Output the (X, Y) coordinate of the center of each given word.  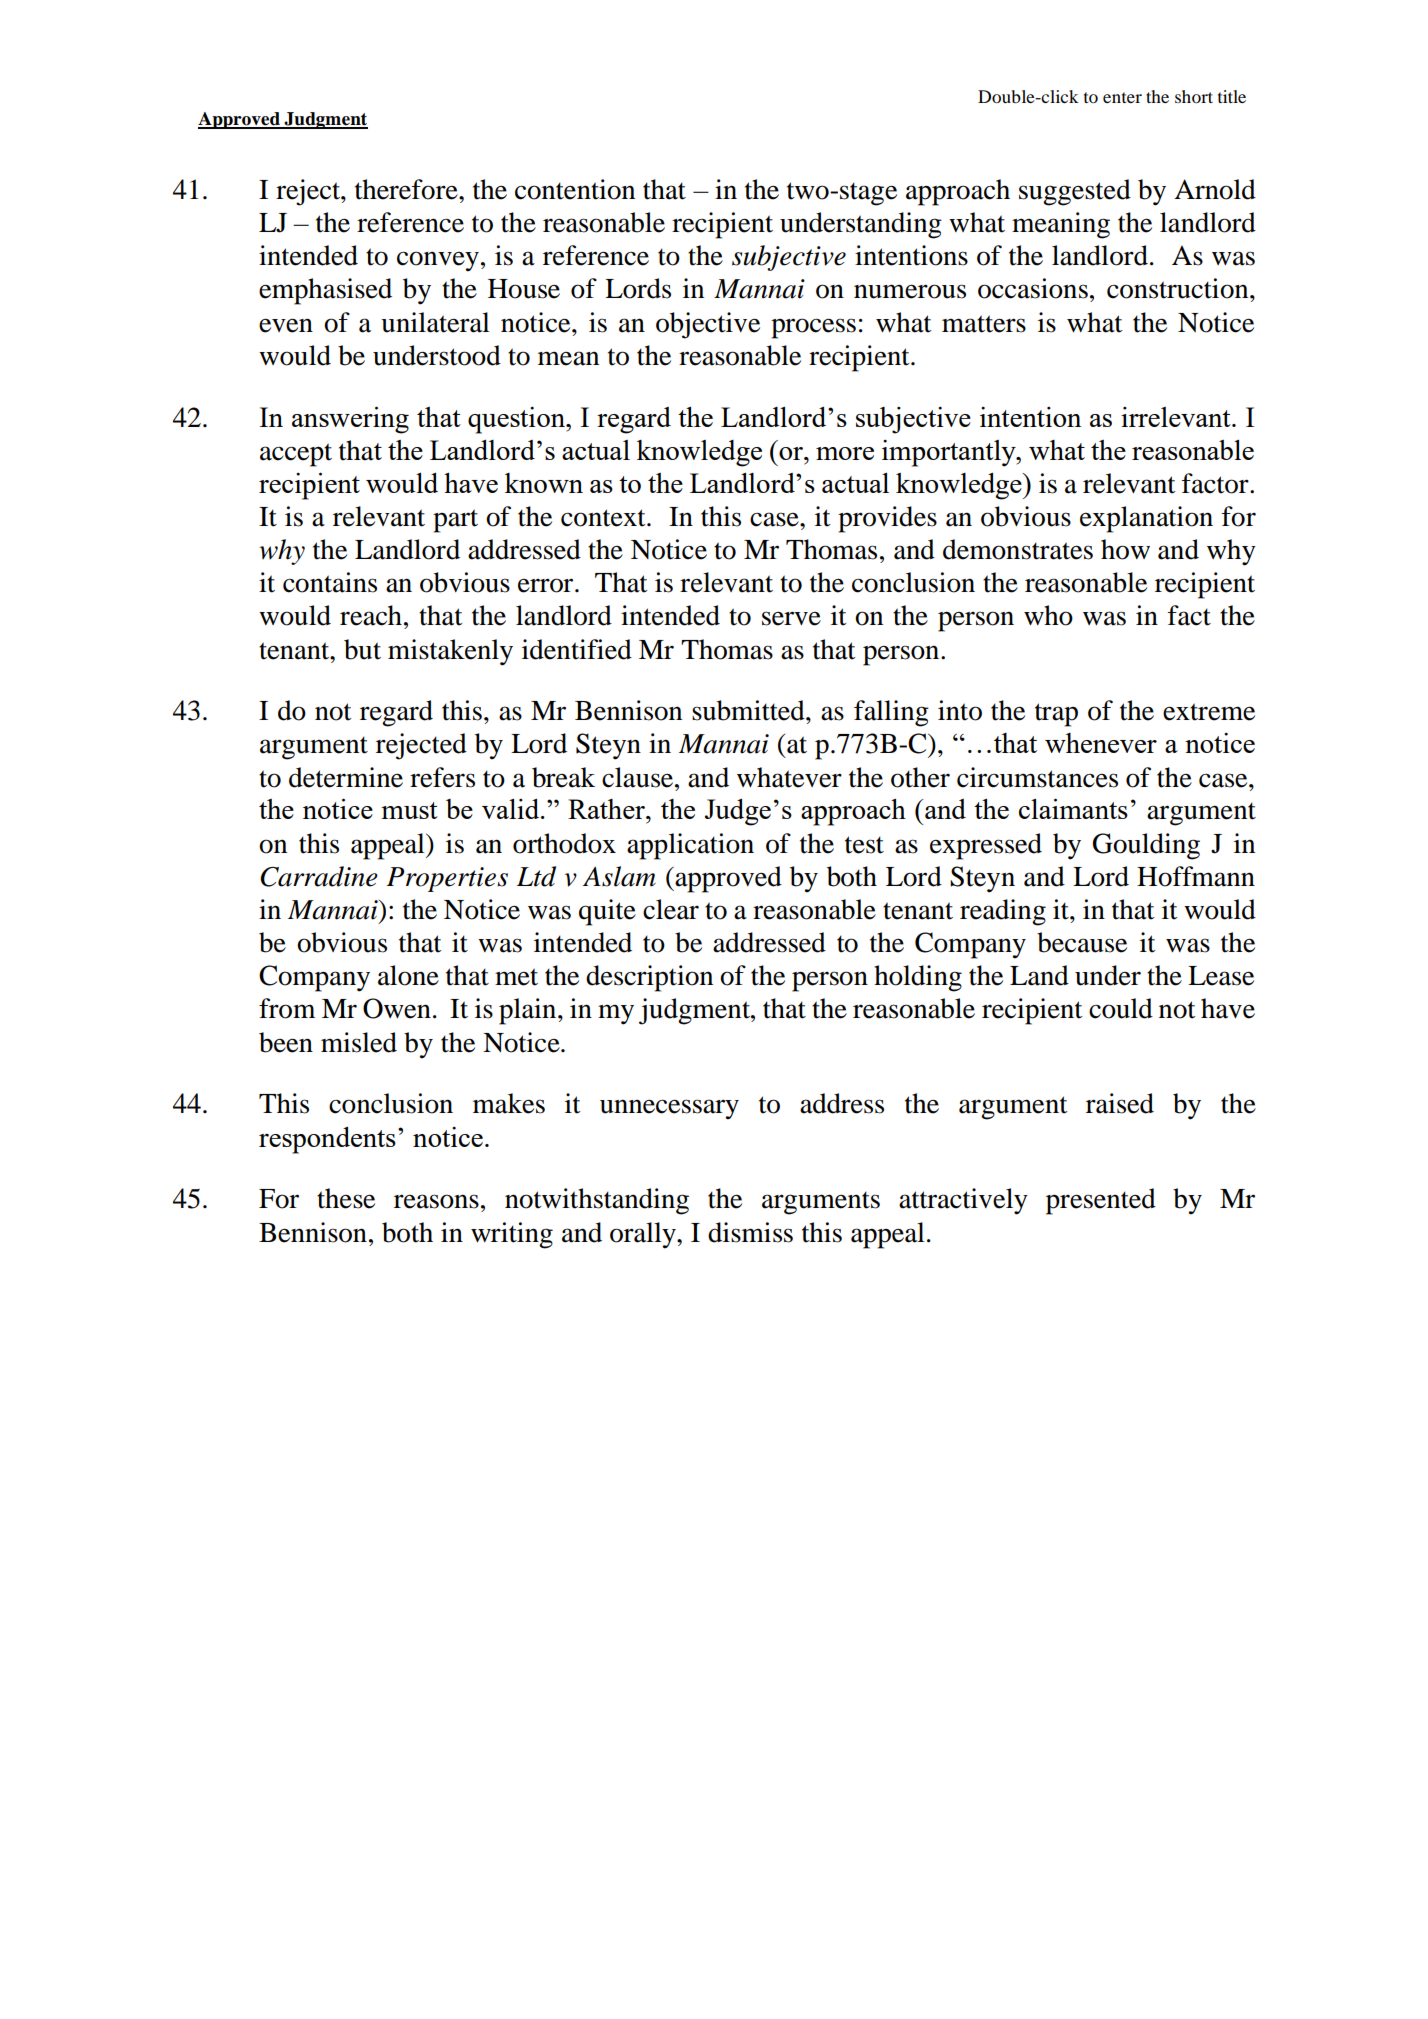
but (362, 649)
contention (575, 189)
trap (1056, 715)
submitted (749, 710)
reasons (436, 1201)
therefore (407, 189)
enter (1122, 97)
